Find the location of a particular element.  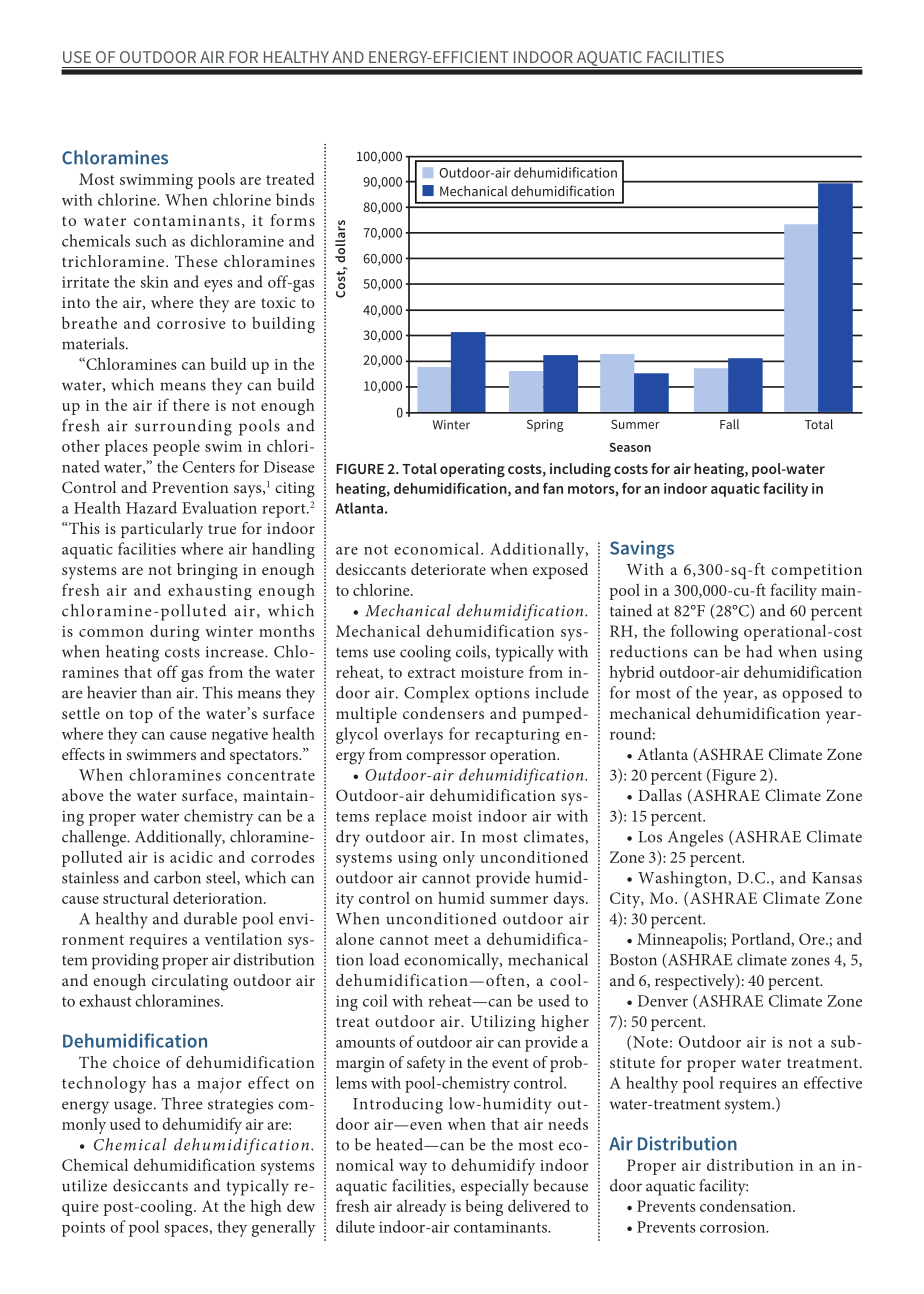

spaces is located at coordinates (186, 1231).
